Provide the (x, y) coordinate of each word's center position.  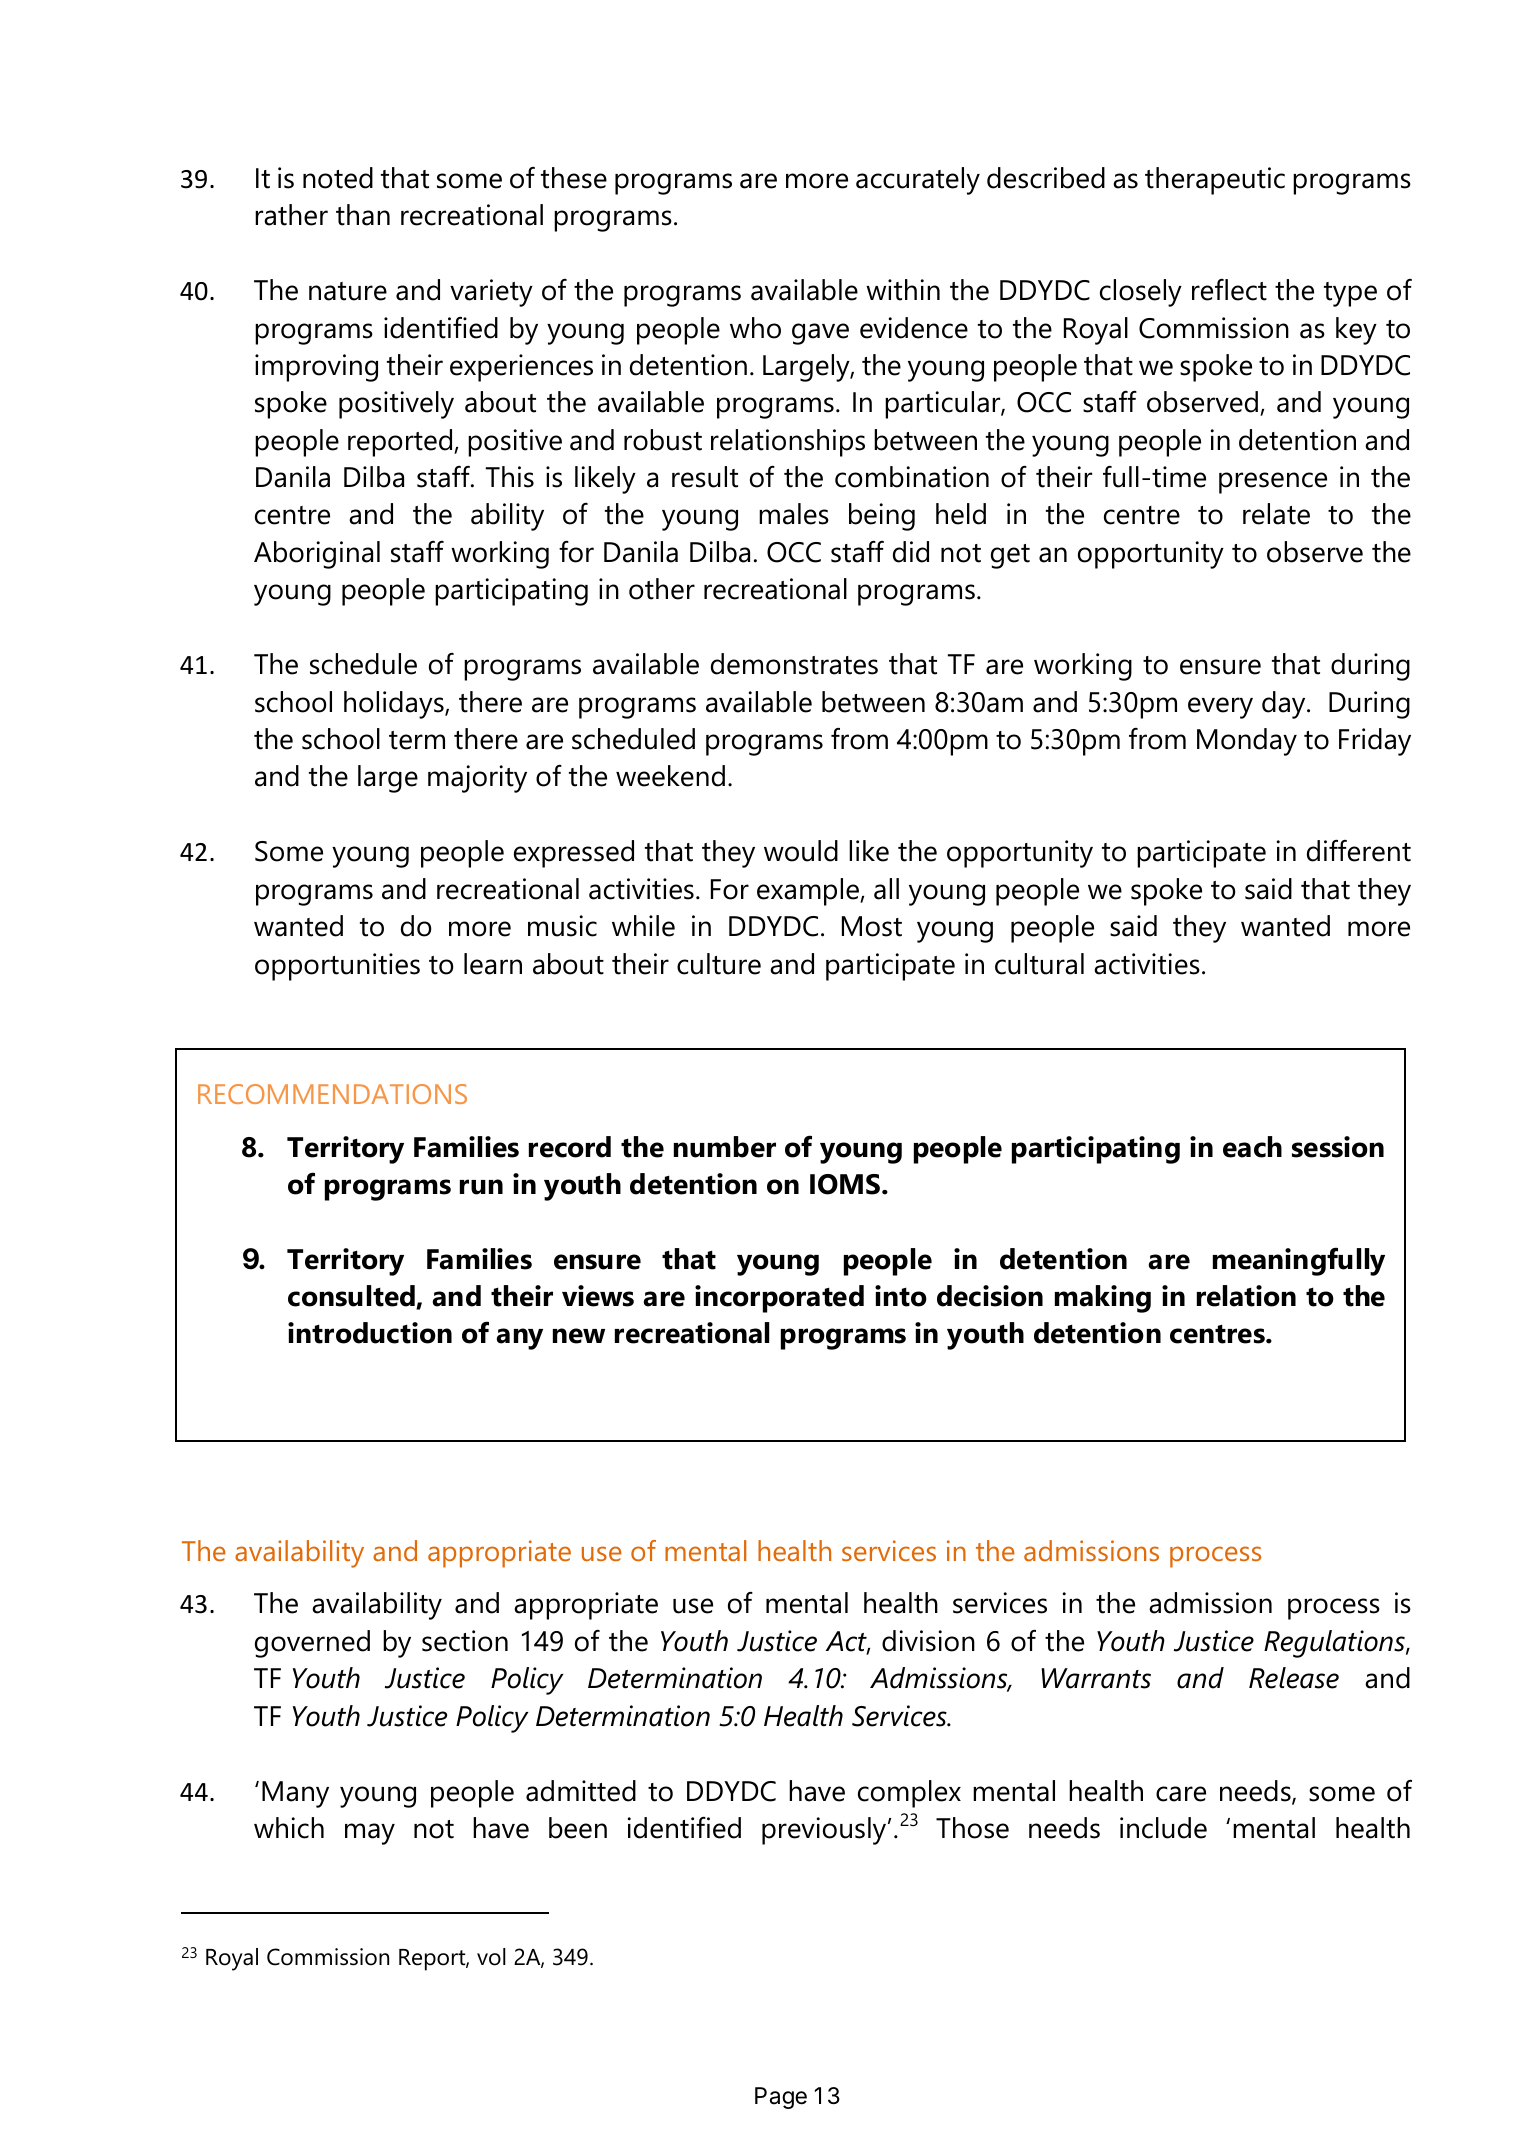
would (801, 851)
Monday (1247, 742)
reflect (1229, 290)
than (363, 215)
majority (477, 779)
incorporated (779, 1299)
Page (781, 2098)
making (1103, 1299)
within (903, 290)
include (1163, 1828)
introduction (370, 1333)
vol (491, 1957)
